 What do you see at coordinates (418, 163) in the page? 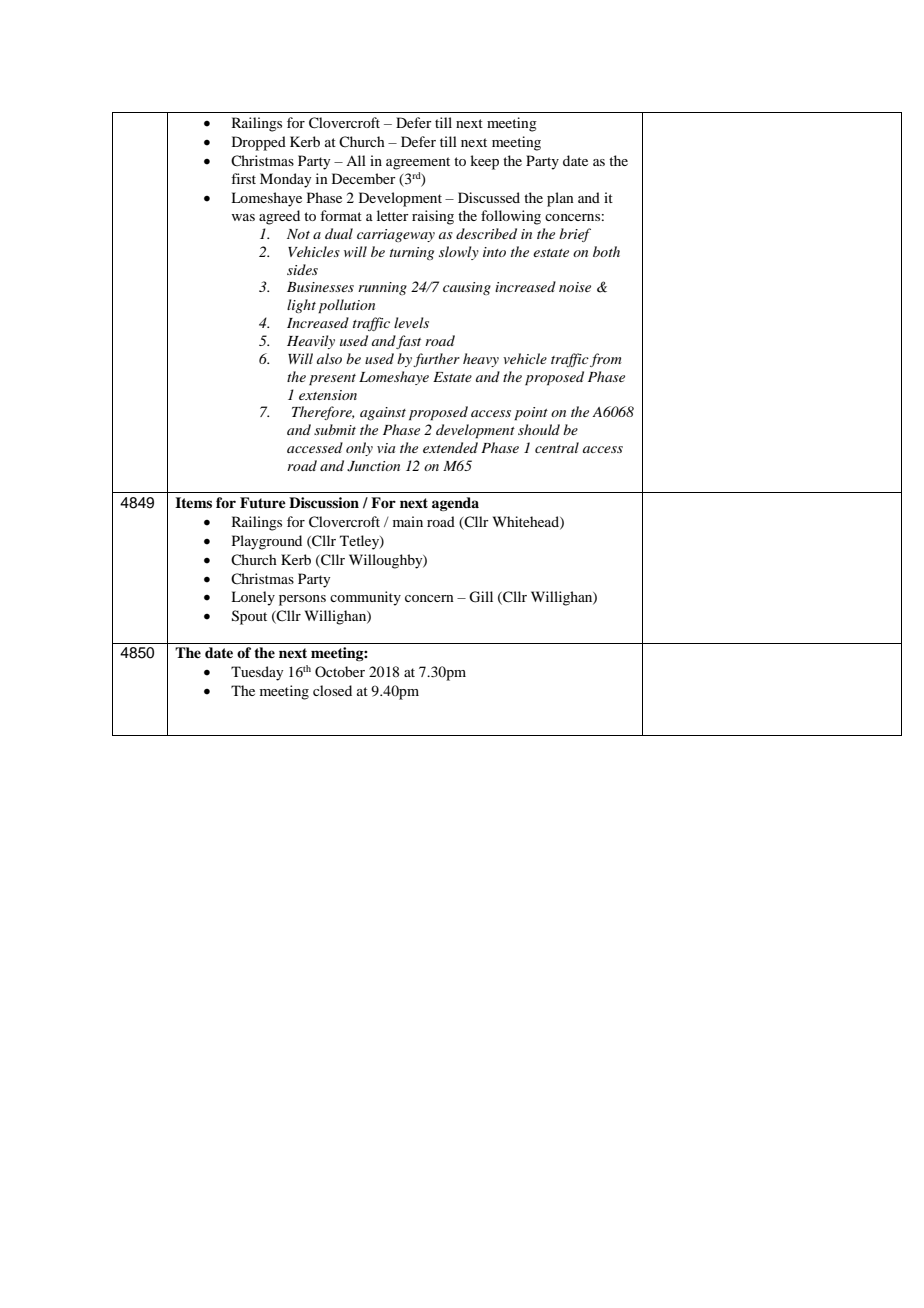
I see `agreement` at bounding box center [418, 163].
